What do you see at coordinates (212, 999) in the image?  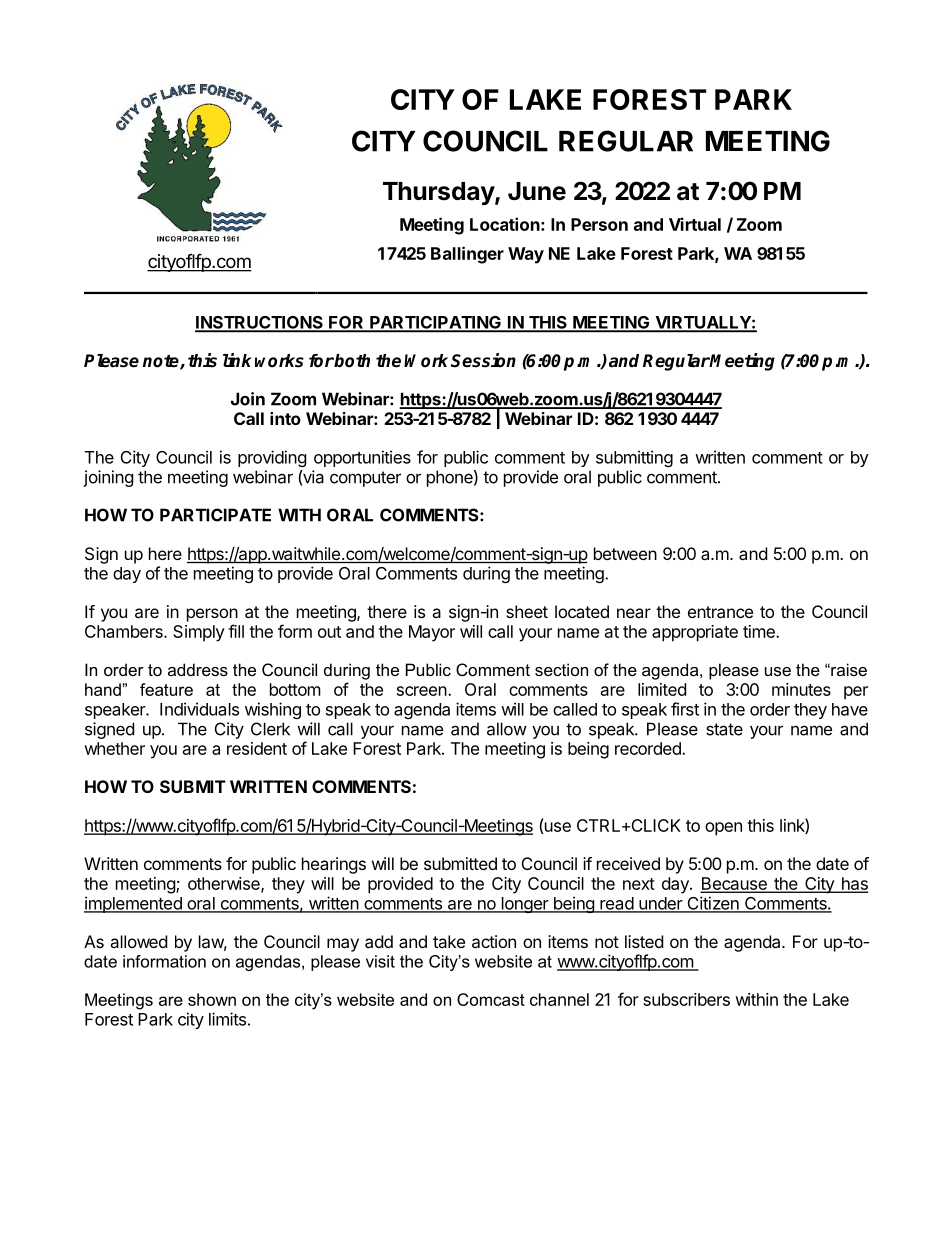 I see `shown` at bounding box center [212, 999].
